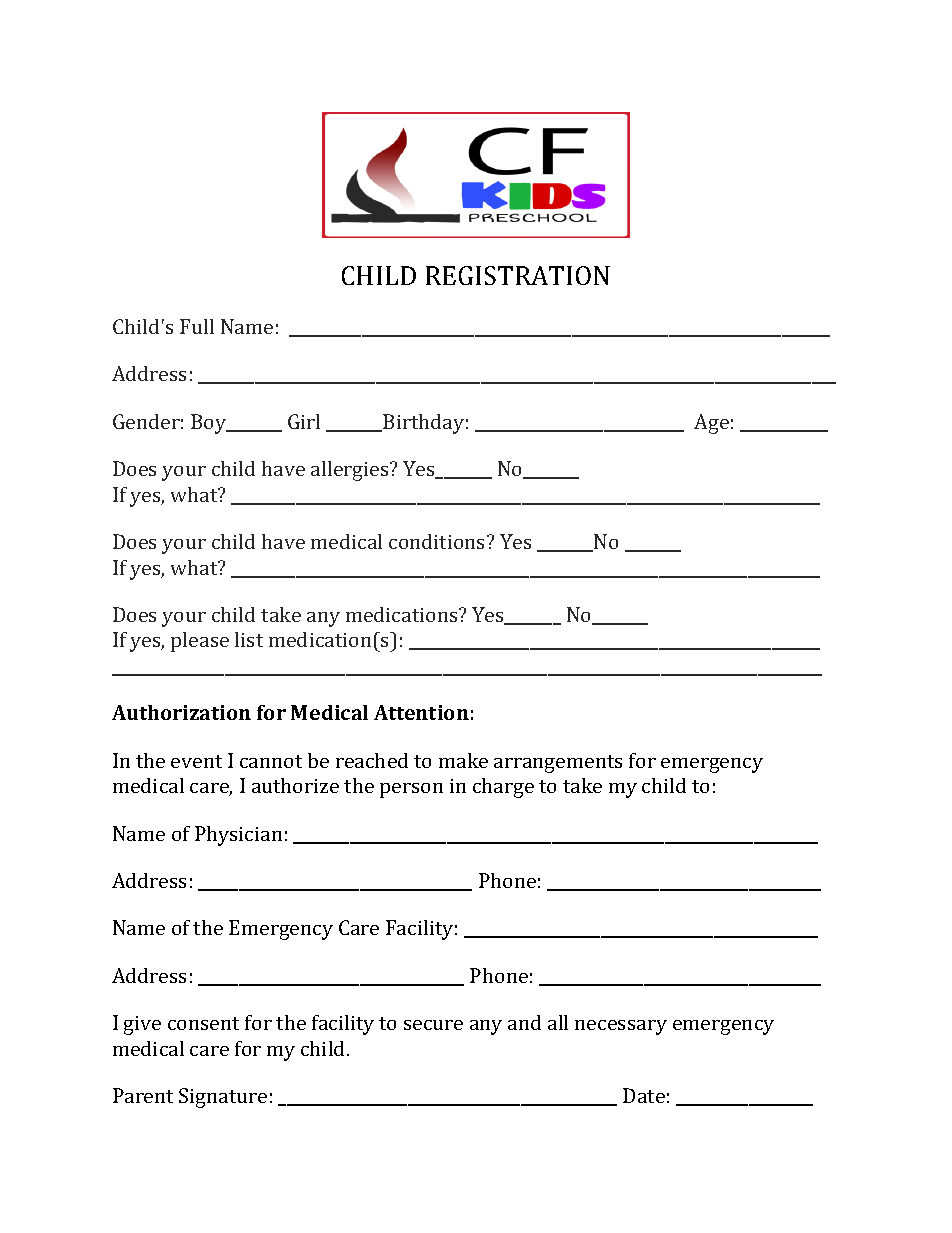 The image size is (952, 1233). What do you see at coordinates (223, 1098) in the screenshot?
I see `Signature` at bounding box center [223, 1098].
